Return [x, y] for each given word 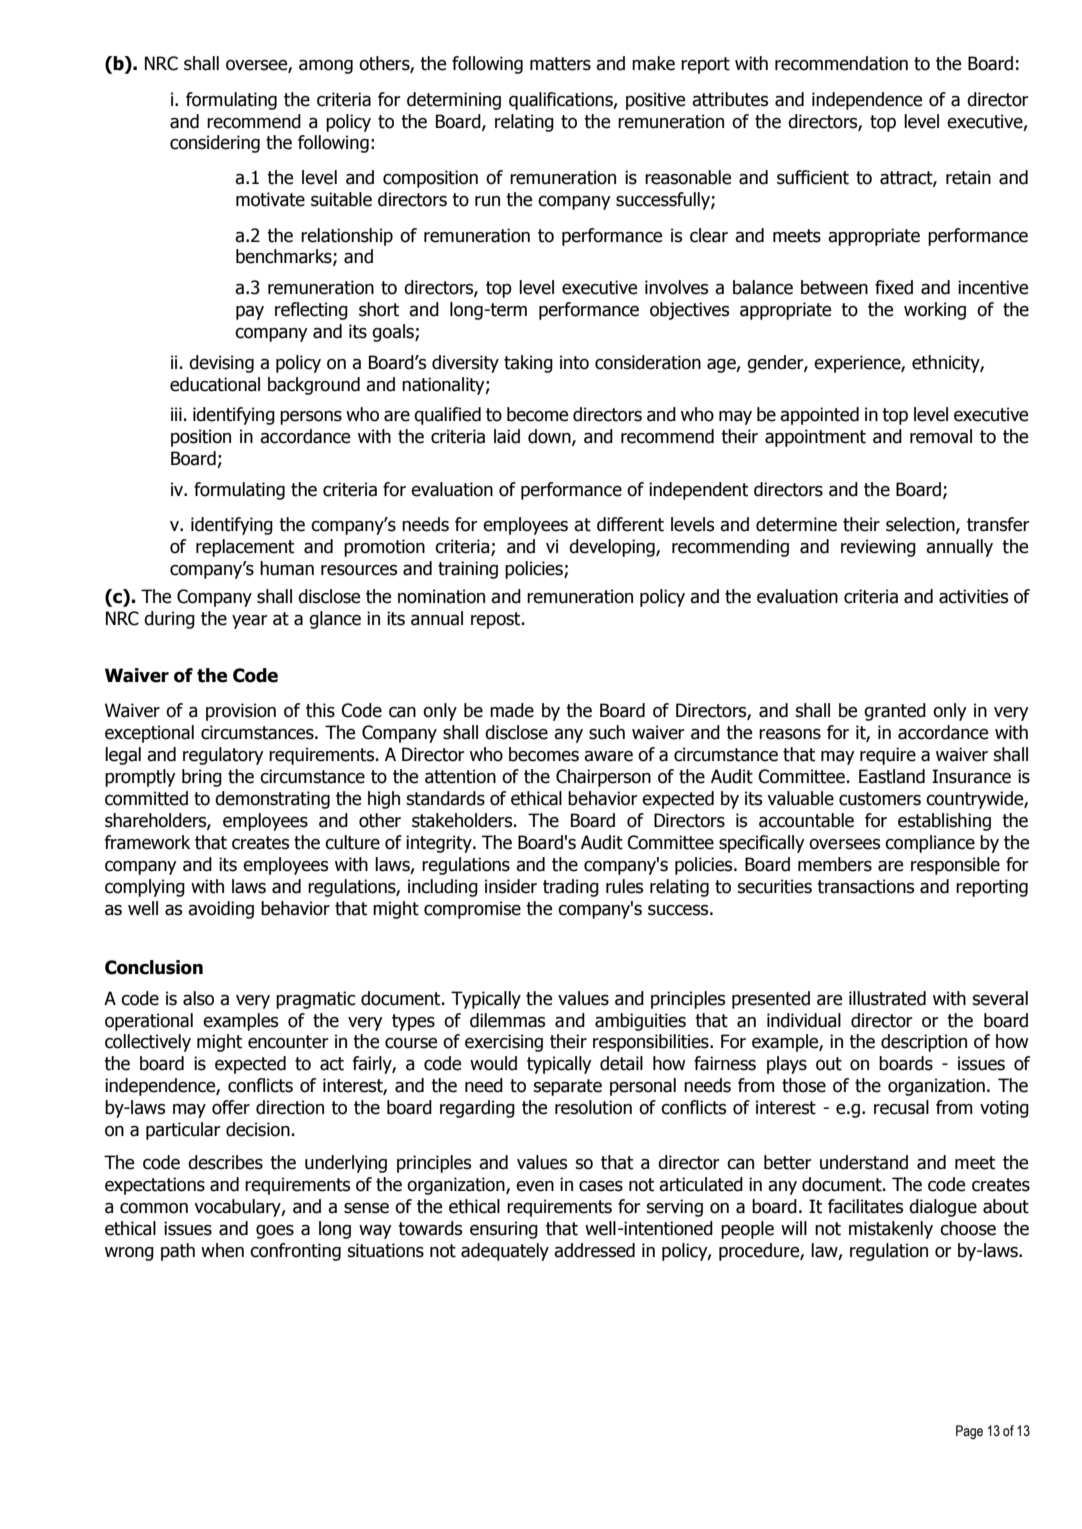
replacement [245, 548]
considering [215, 144]
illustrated [887, 998]
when [222, 1250]
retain [968, 177]
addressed [594, 1250]
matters [560, 64]
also [198, 998]
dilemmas [507, 1020]
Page [969, 1432]
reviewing [878, 548]
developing [613, 548]
